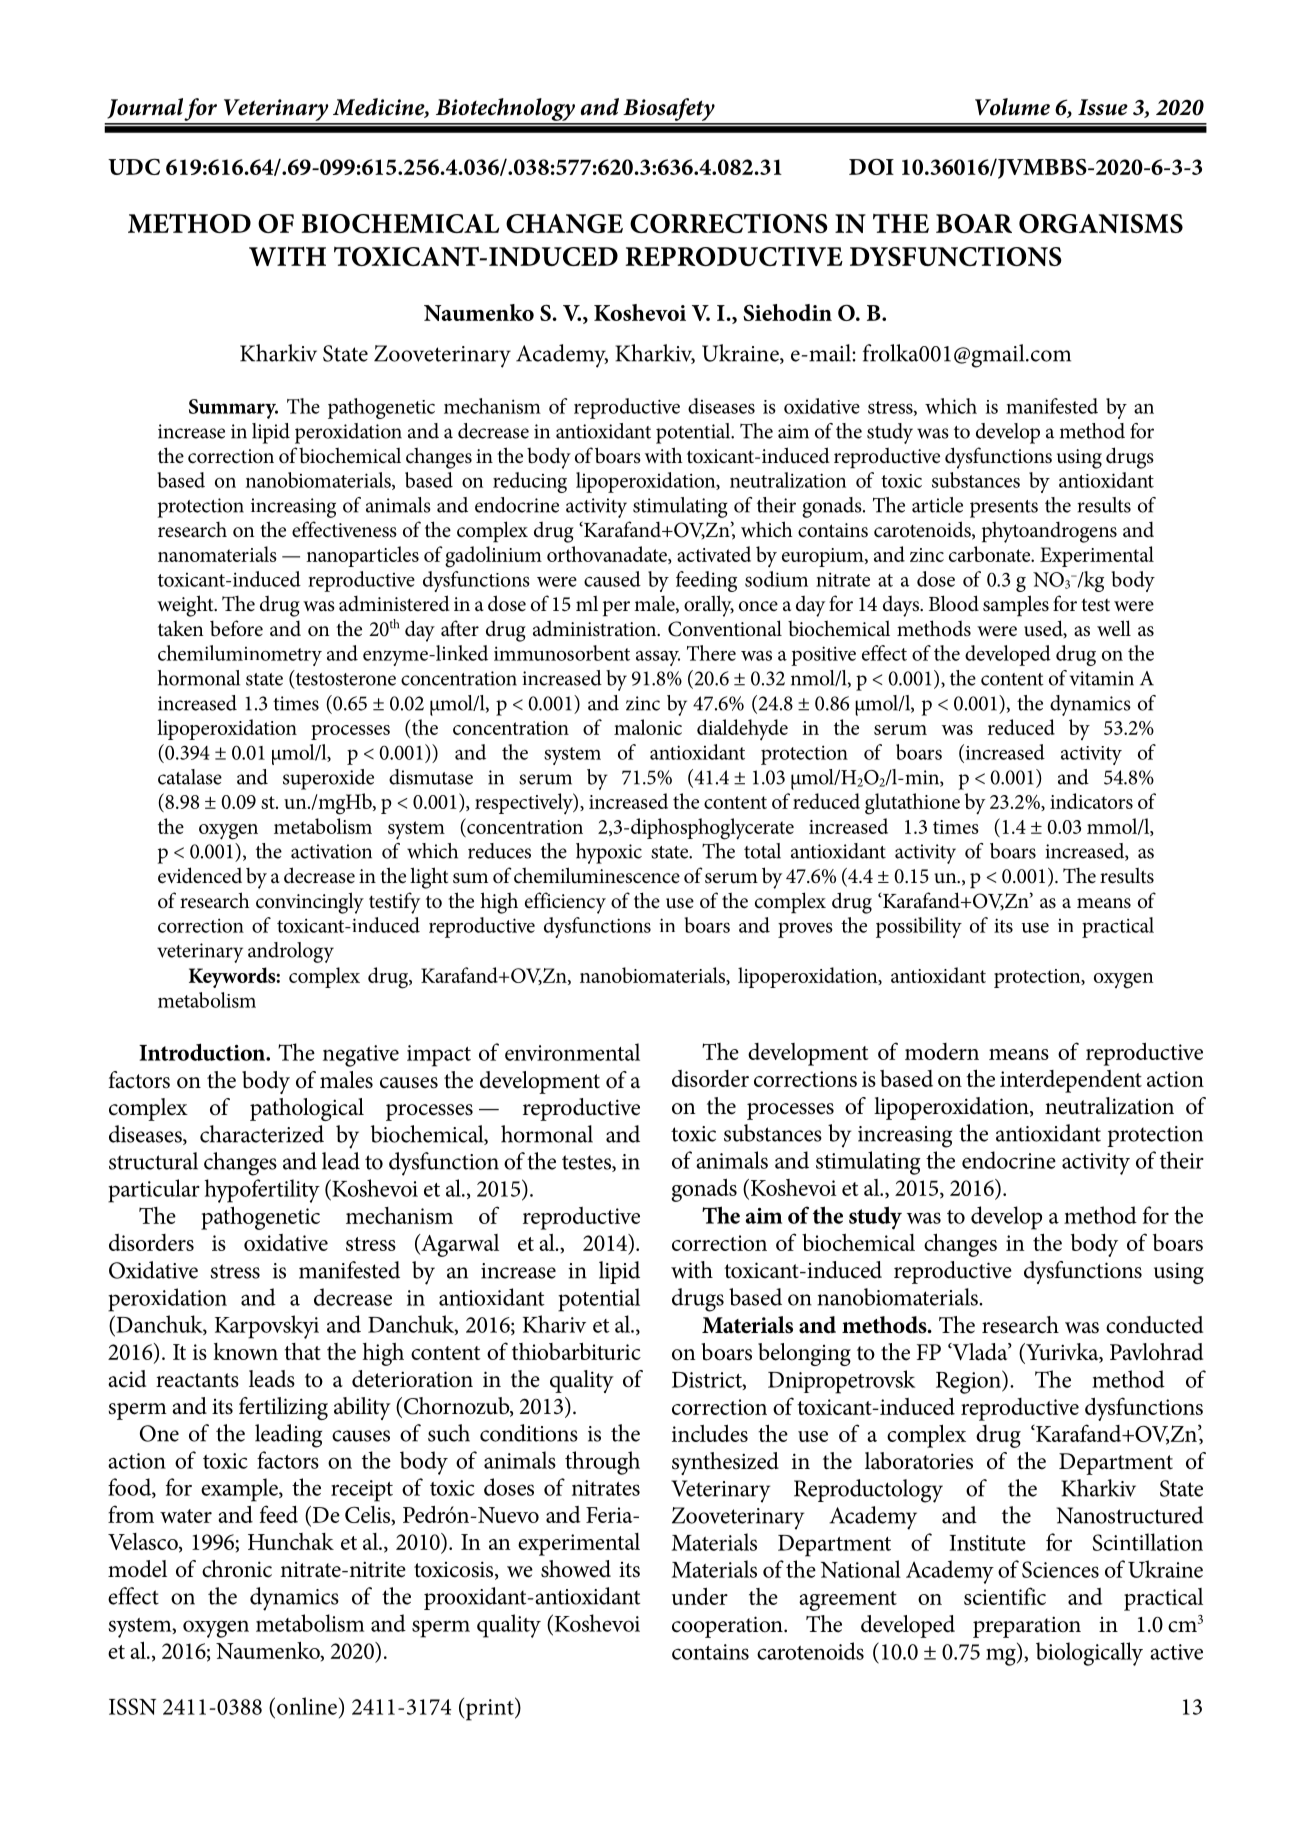 Image resolution: width=1296 pixels, height=1833 pixels. I want to click on convincingly, so click(310, 903).
